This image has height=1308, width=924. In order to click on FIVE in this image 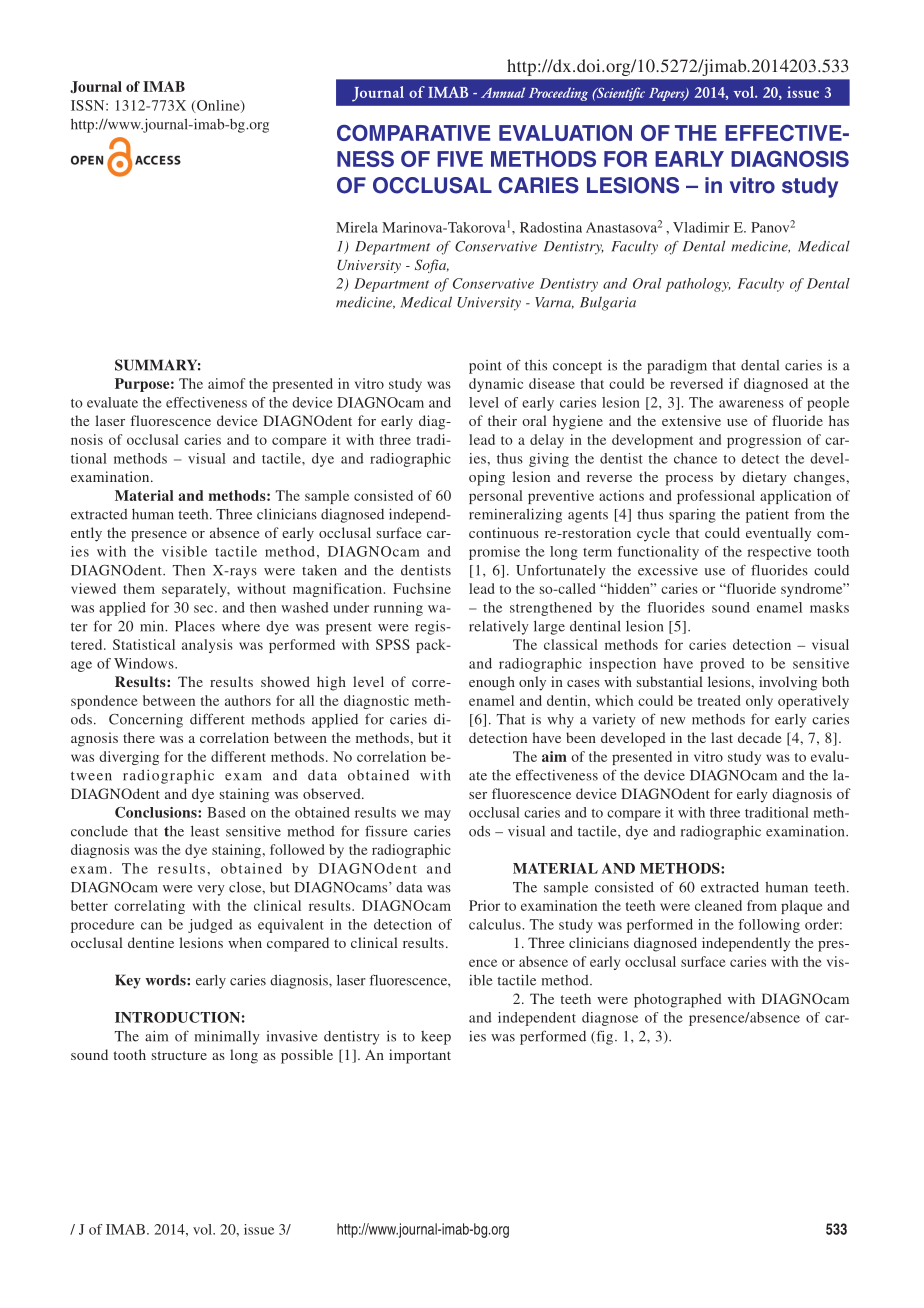, I will do `click(460, 159)`.
